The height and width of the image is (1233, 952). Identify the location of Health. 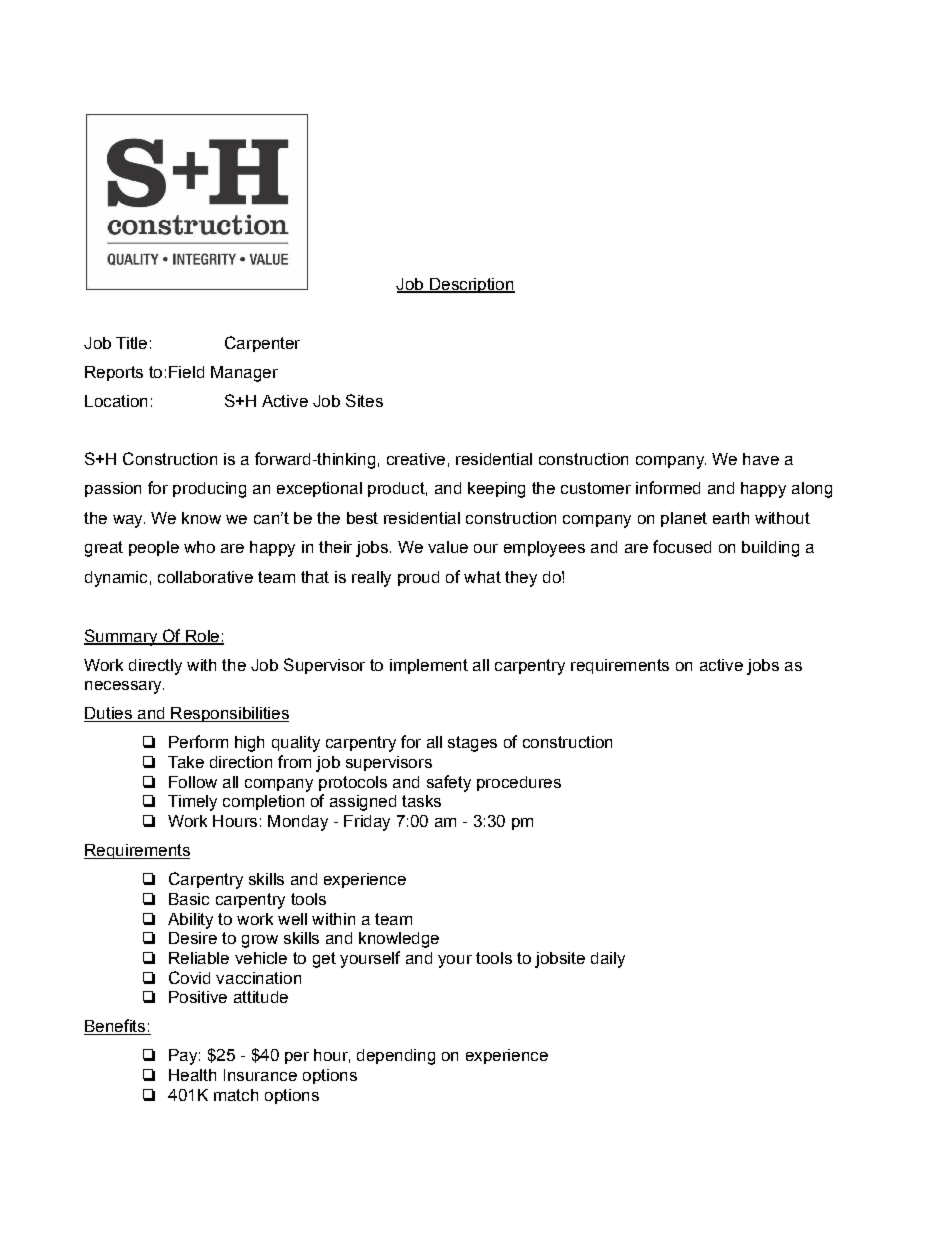
(192, 1075).
